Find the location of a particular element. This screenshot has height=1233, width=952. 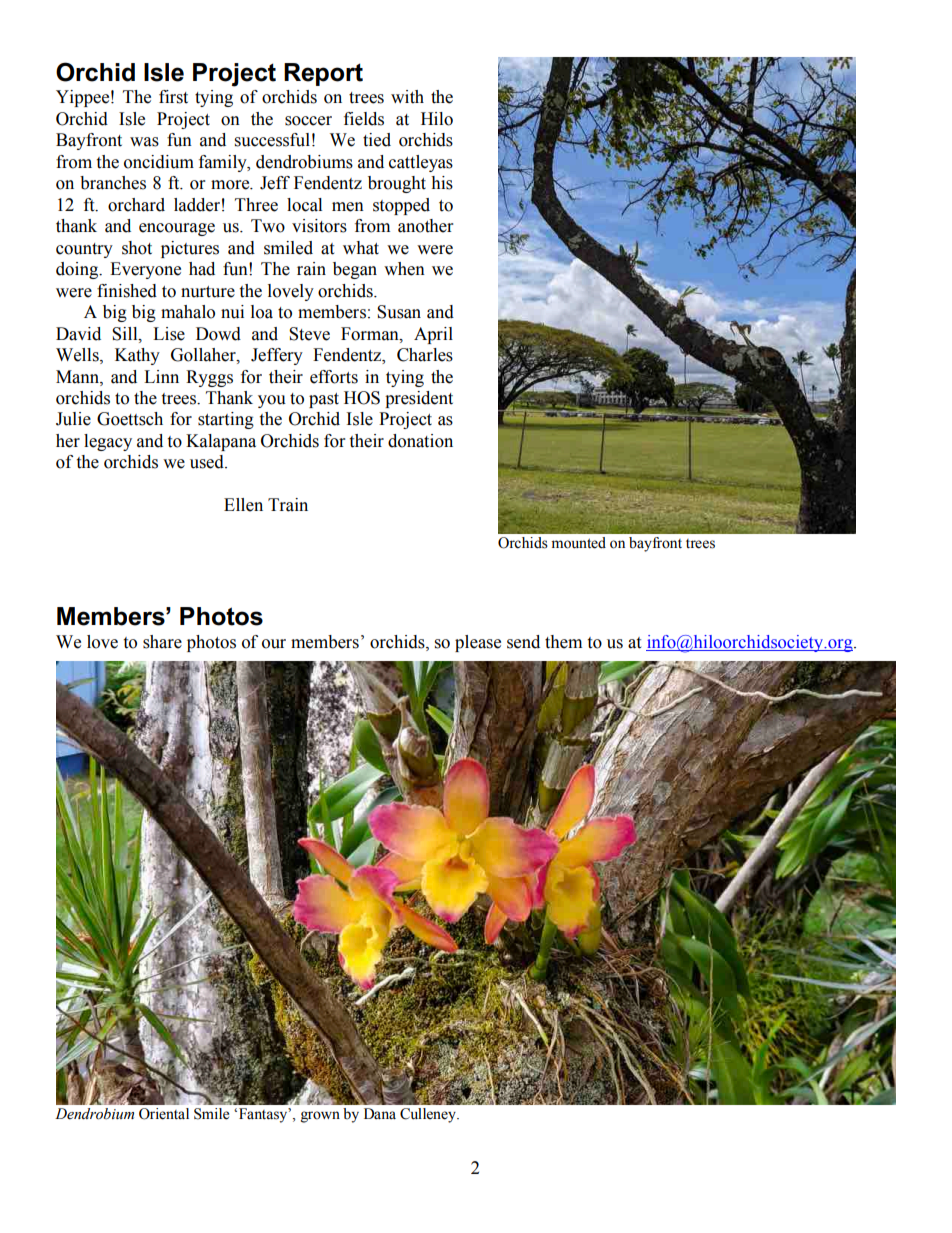

Ellen is located at coordinates (243, 505).
